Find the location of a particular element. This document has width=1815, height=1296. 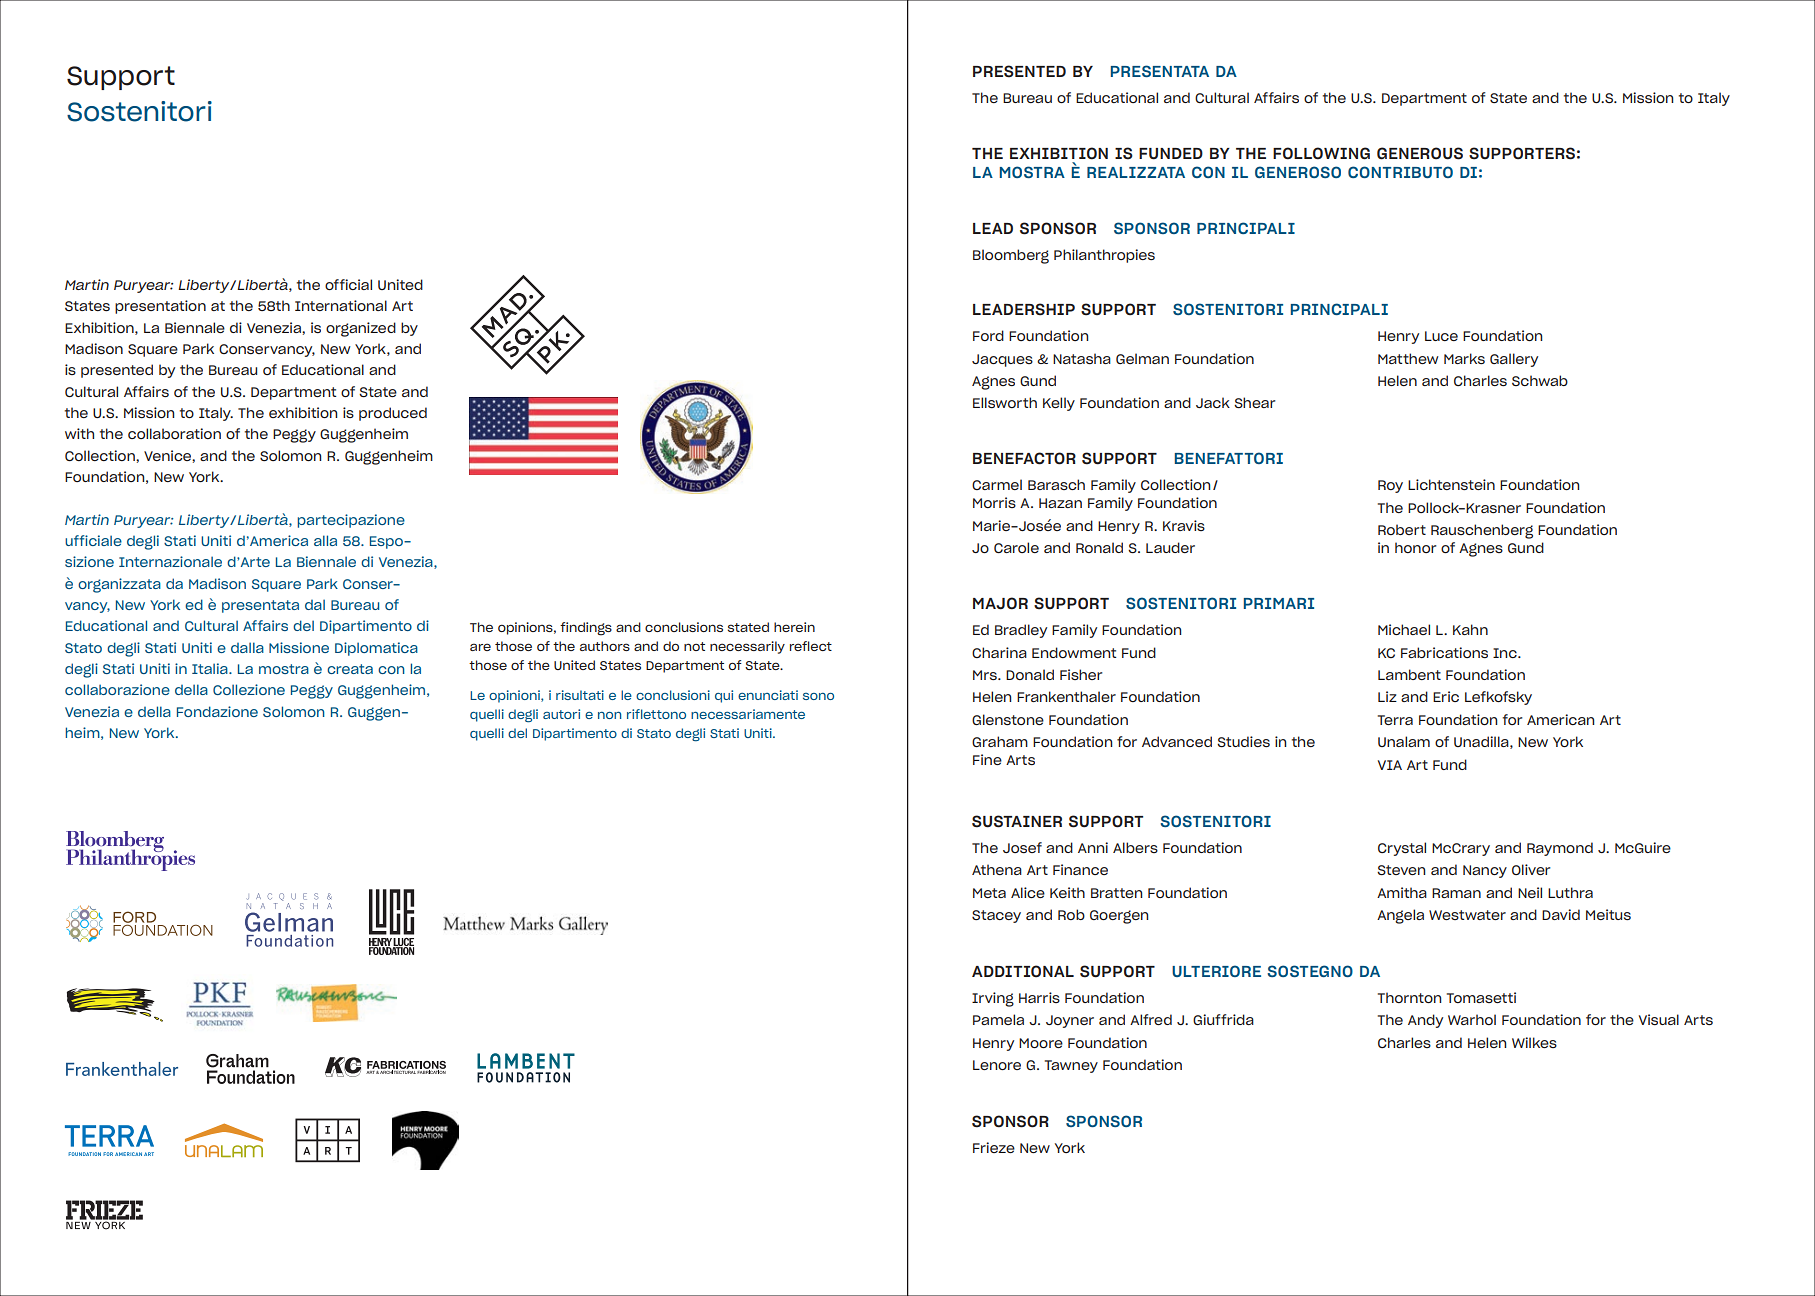

Fabrications is located at coordinates (1444, 652).
